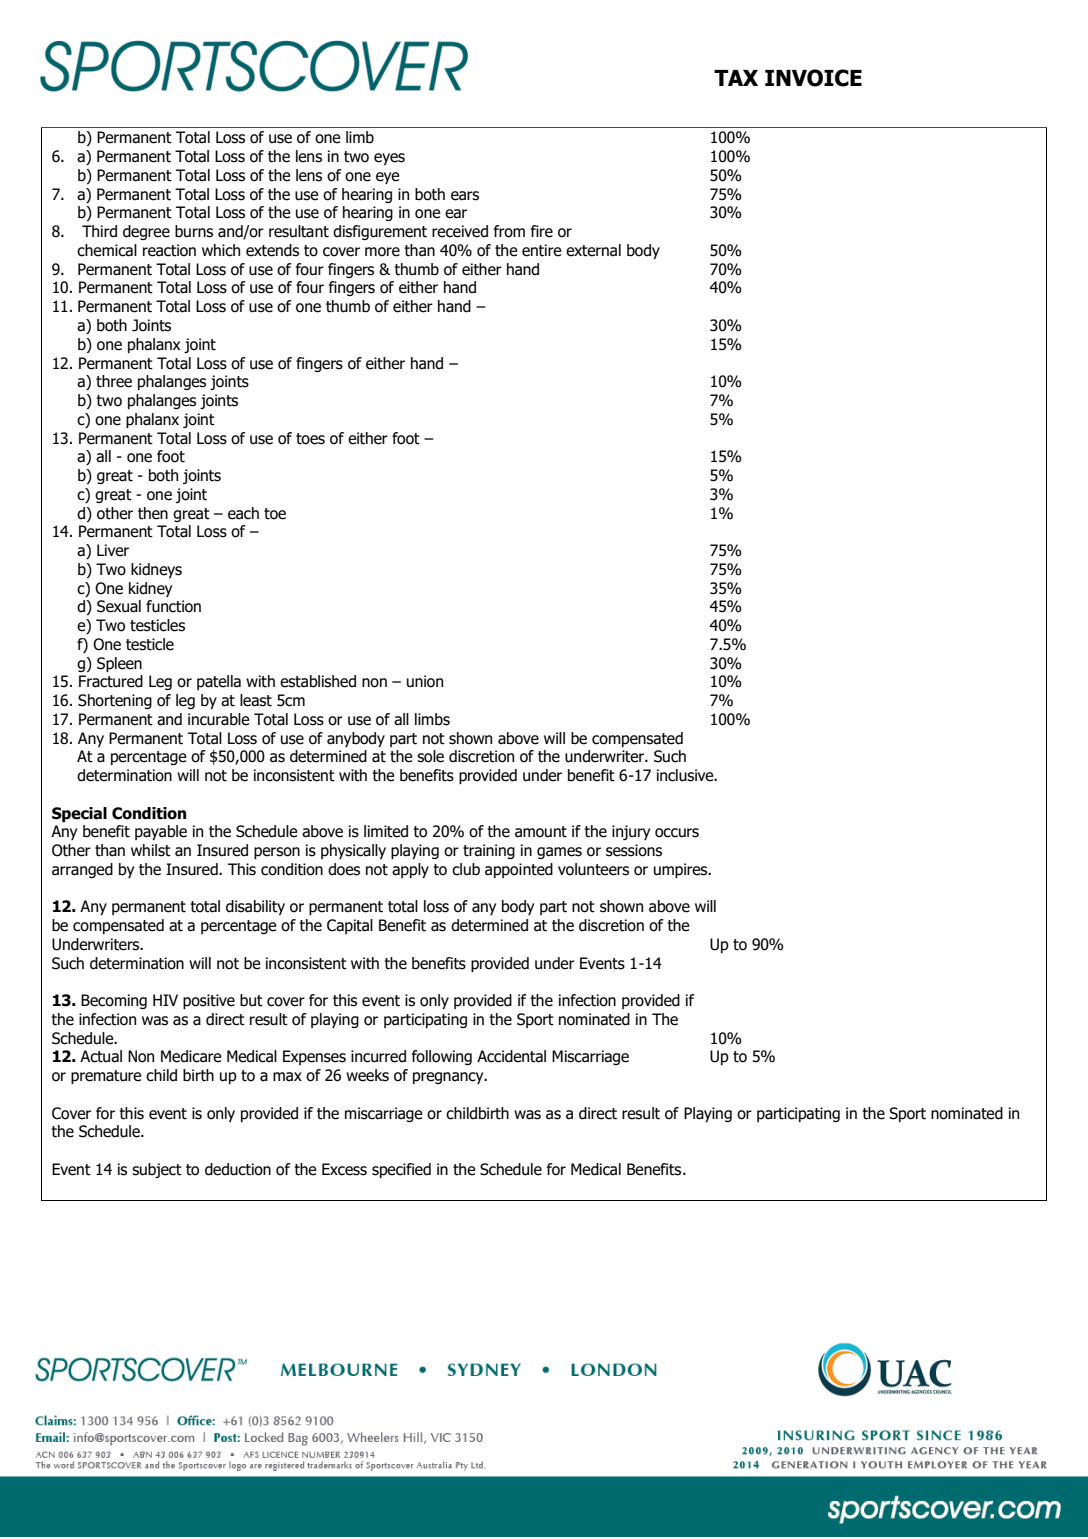  What do you see at coordinates (425, 681) in the screenshot?
I see `union` at bounding box center [425, 681].
